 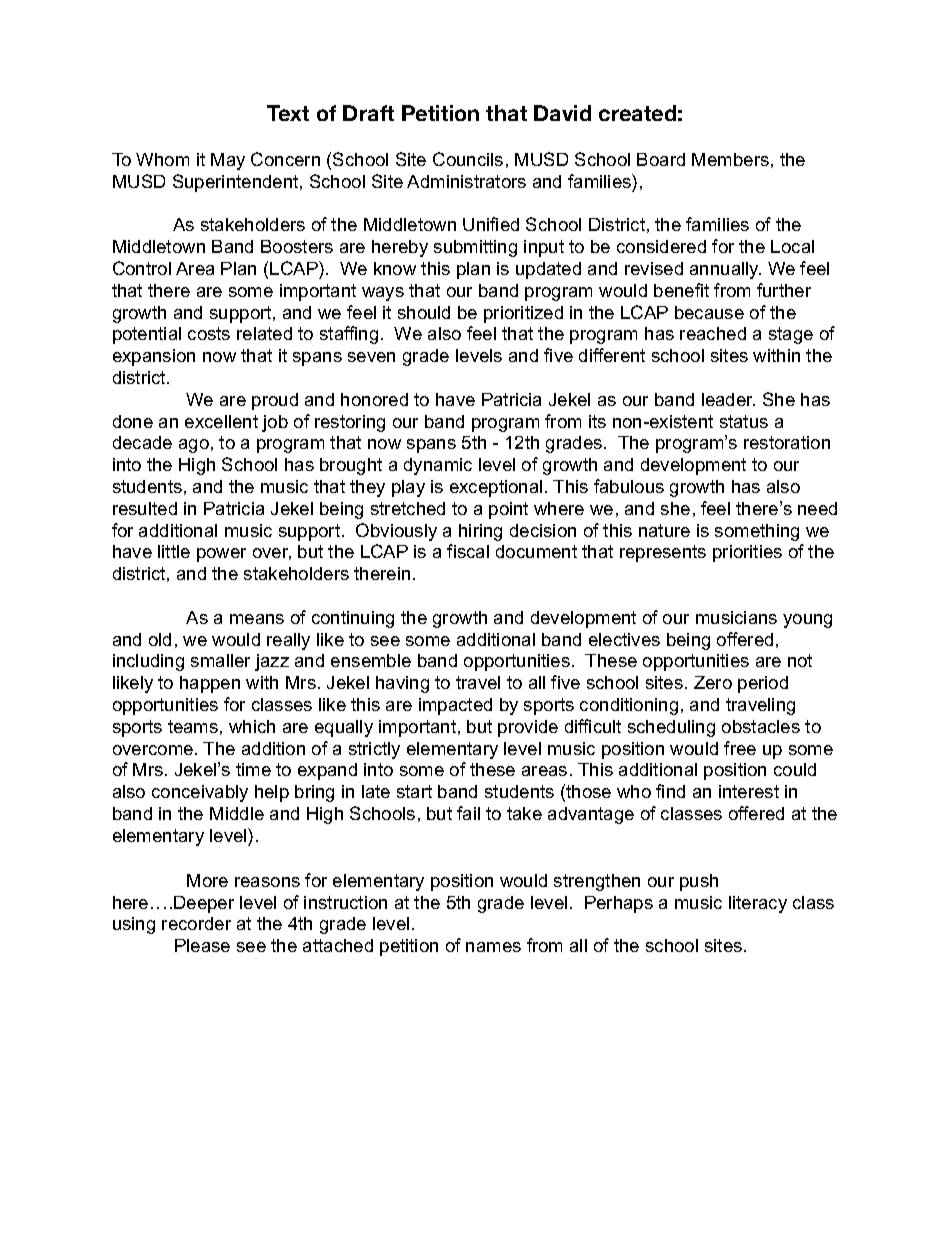 I want to click on Councils, so click(x=468, y=159).
